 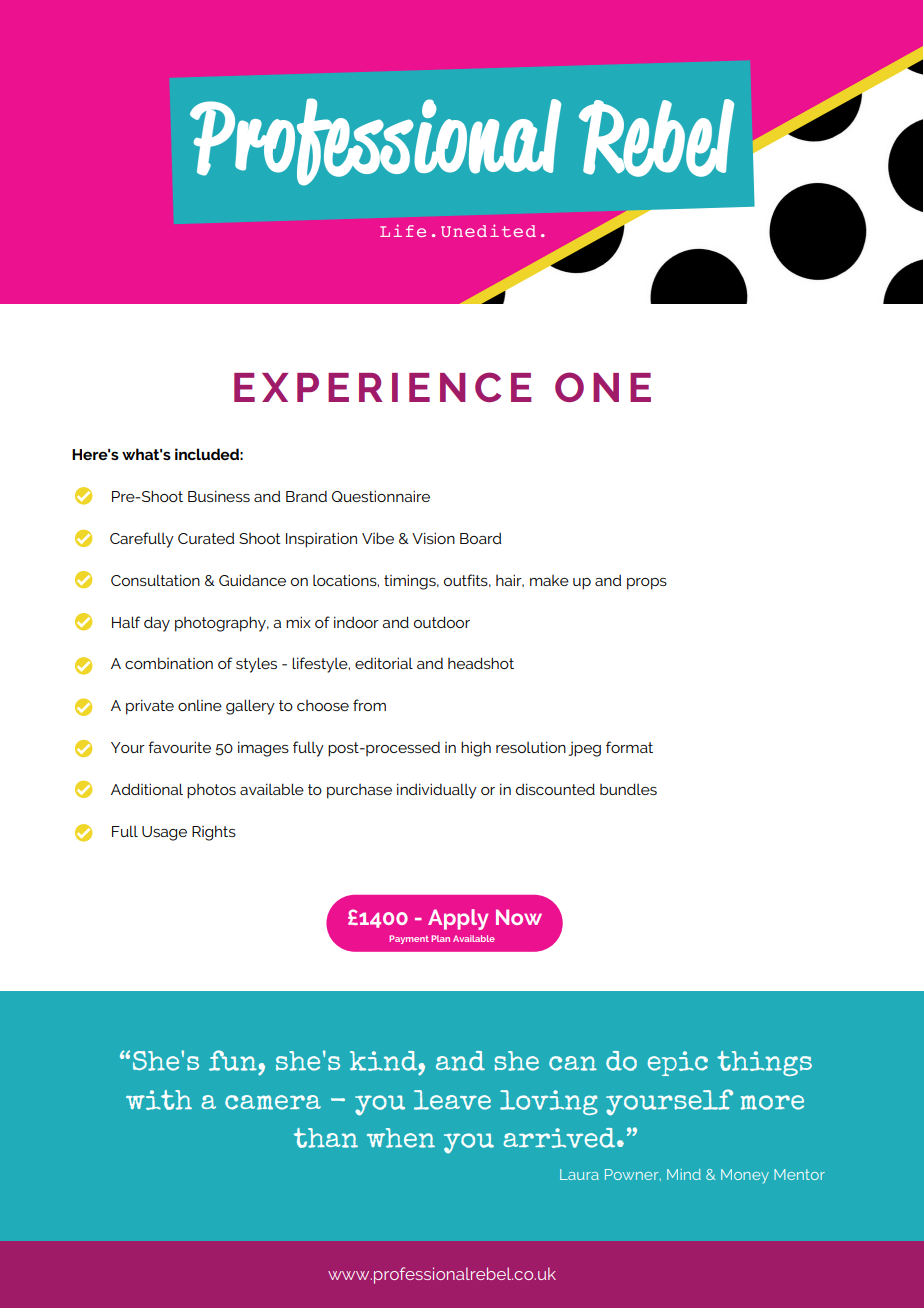 I want to click on make, so click(x=549, y=580).
